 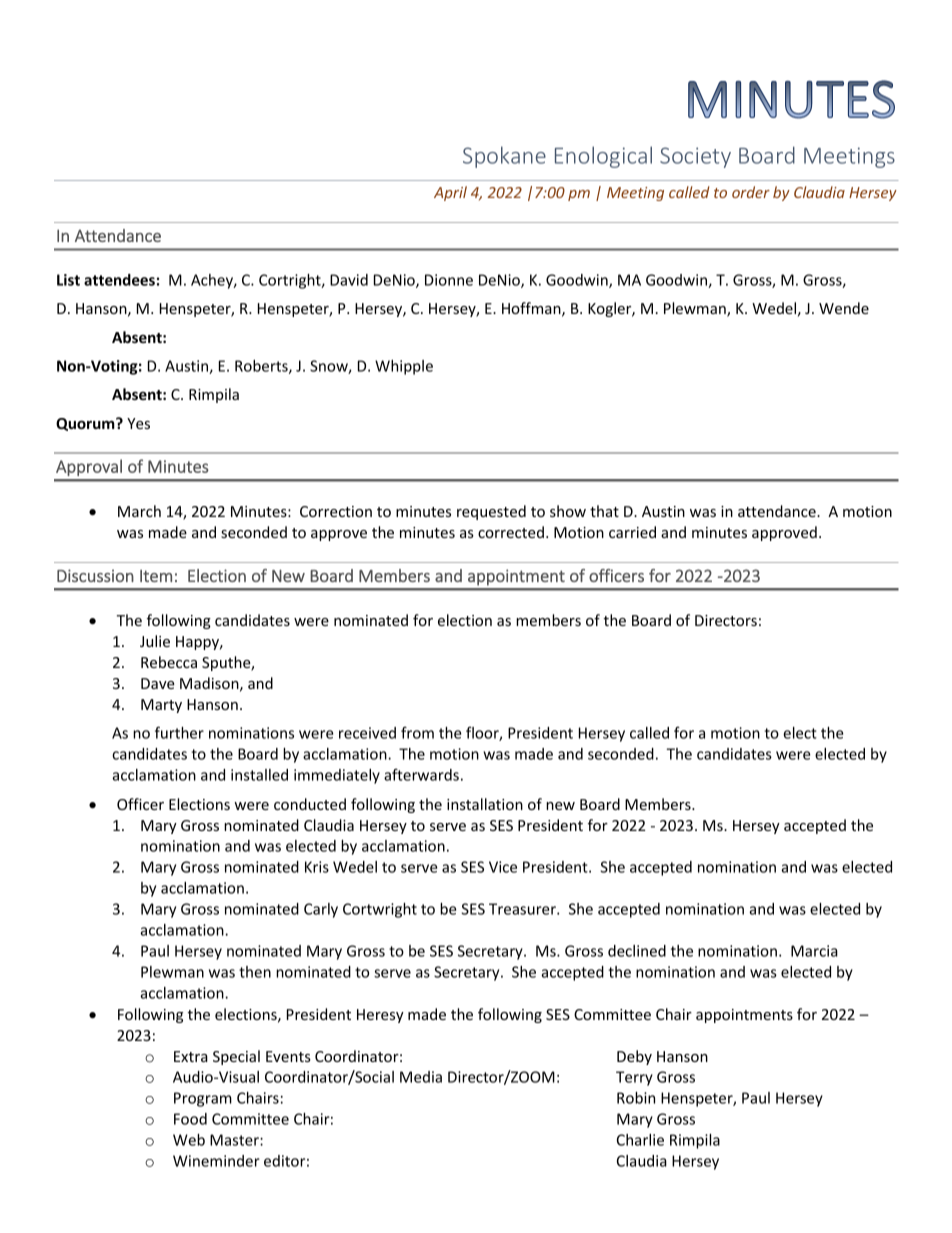 What do you see at coordinates (138, 423) in the page?
I see `Yes` at bounding box center [138, 423].
